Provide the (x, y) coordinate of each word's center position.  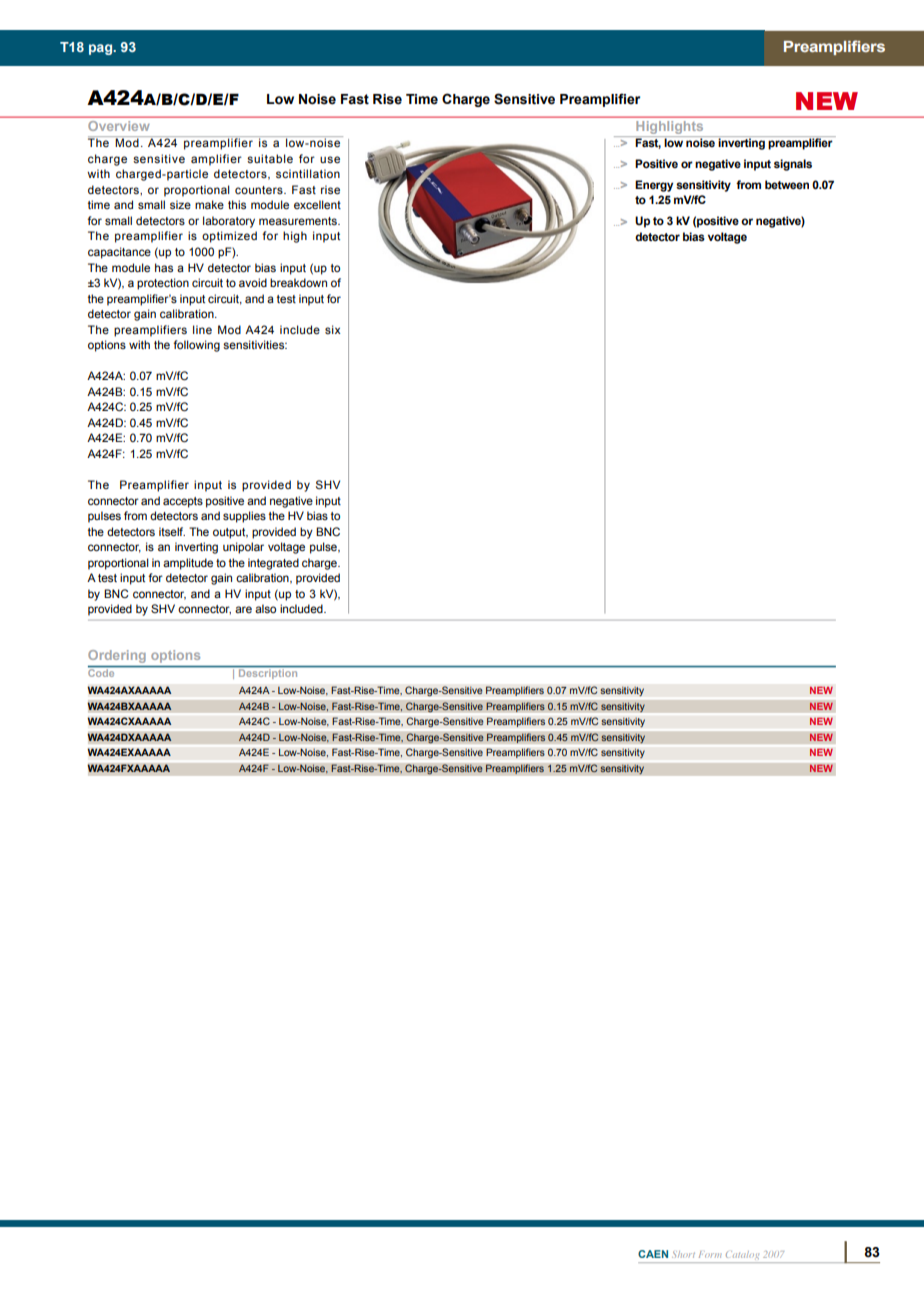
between (787, 184)
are (243, 609)
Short (683, 1254)
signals (793, 165)
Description (268, 674)
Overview (119, 126)
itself (172, 531)
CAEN (653, 1254)
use (330, 159)
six (333, 329)
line (202, 329)
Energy (654, 186)
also (265, 608)
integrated (273, 564)
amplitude (188, 564)
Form (710, 1254)
